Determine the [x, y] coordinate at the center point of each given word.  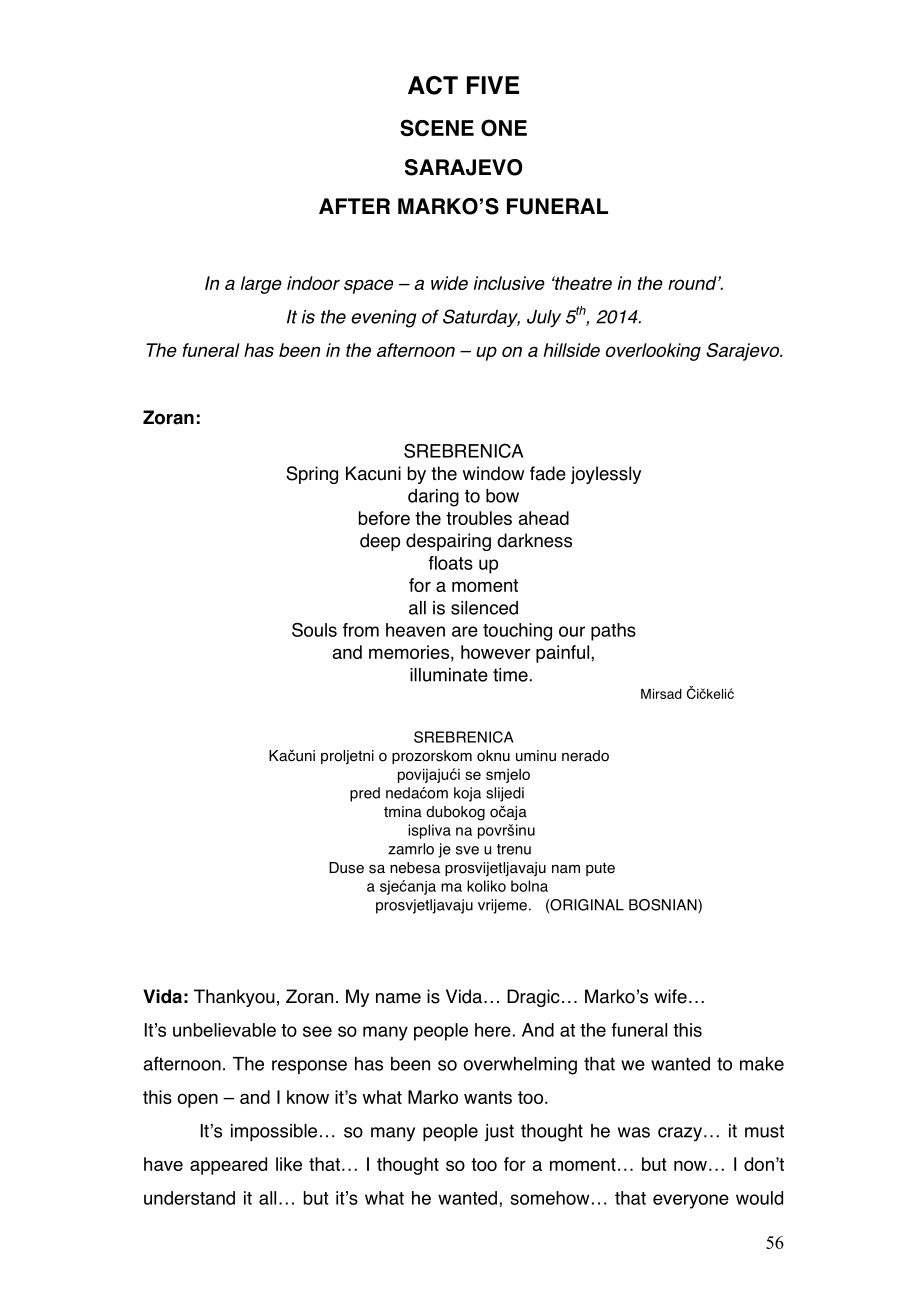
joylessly [606, 475]
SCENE [437, 127]
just [499, 1132]
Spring [312, 475]
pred [365, 794]
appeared [228, 1166]
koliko [486, 886]
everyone [691, 1201]
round [693, 283]
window [493, 473]
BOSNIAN [664, 906]
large [261, 285]
